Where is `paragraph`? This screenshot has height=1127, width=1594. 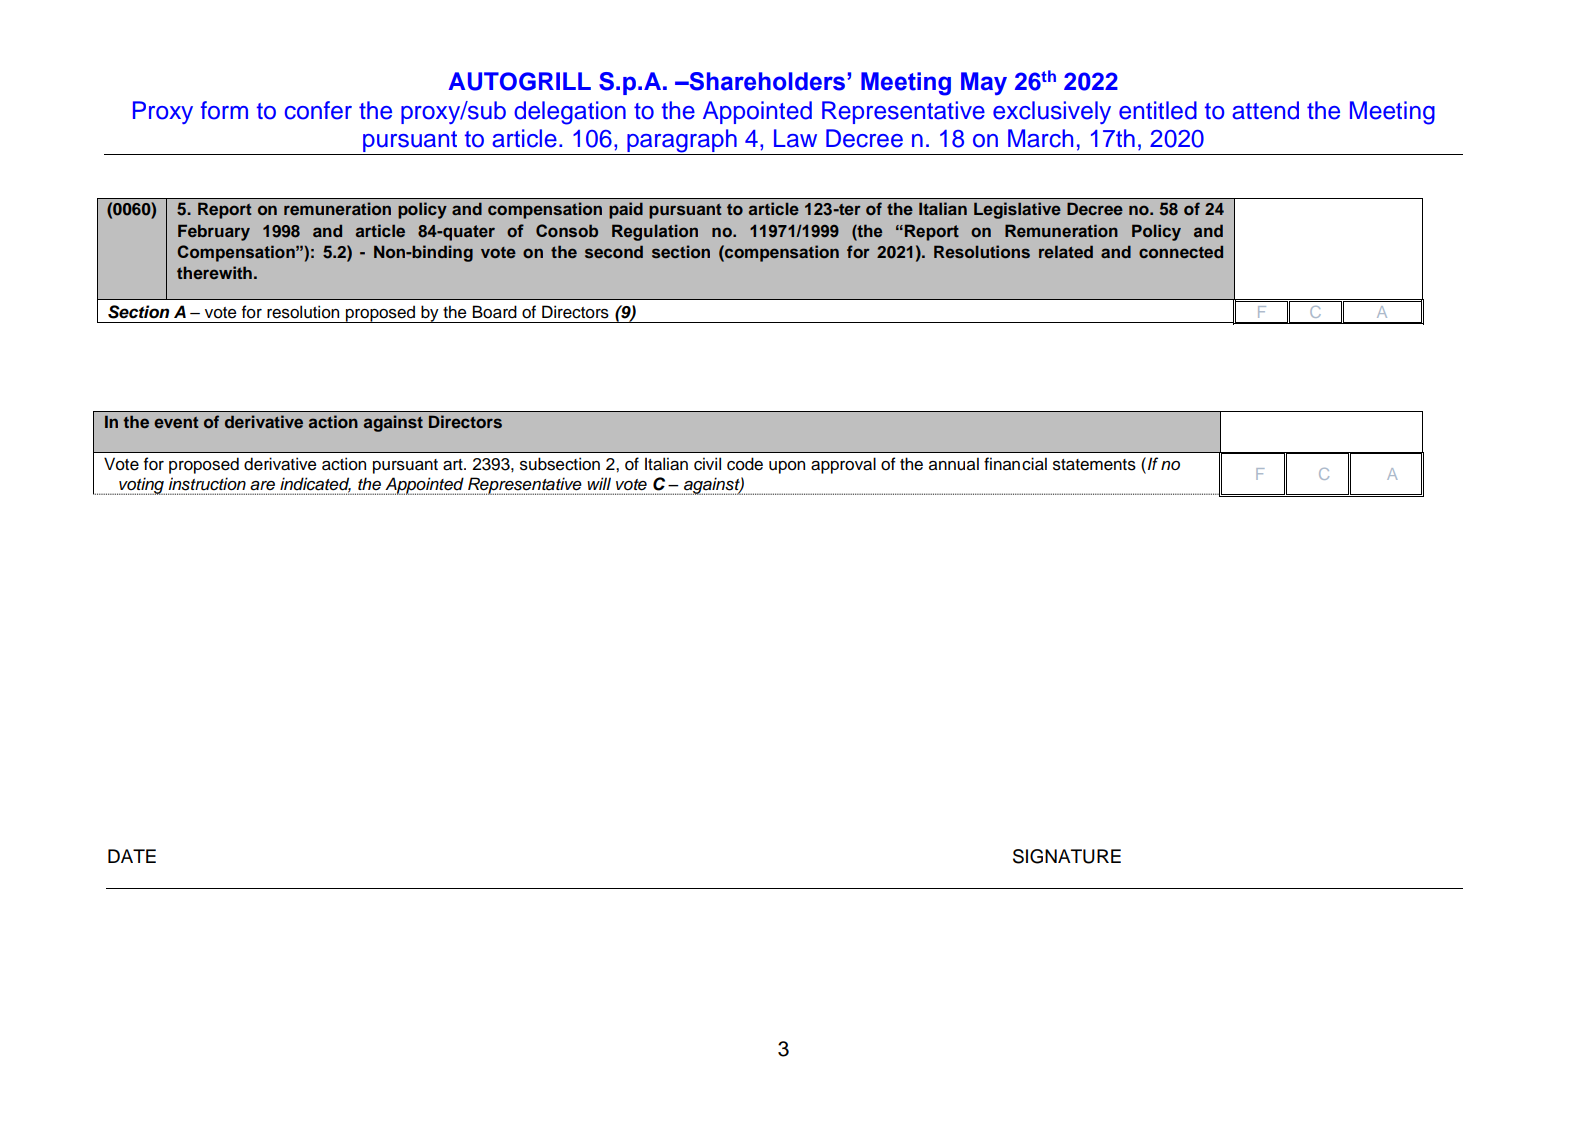 paragraph is located at coordinates (682, 142).
